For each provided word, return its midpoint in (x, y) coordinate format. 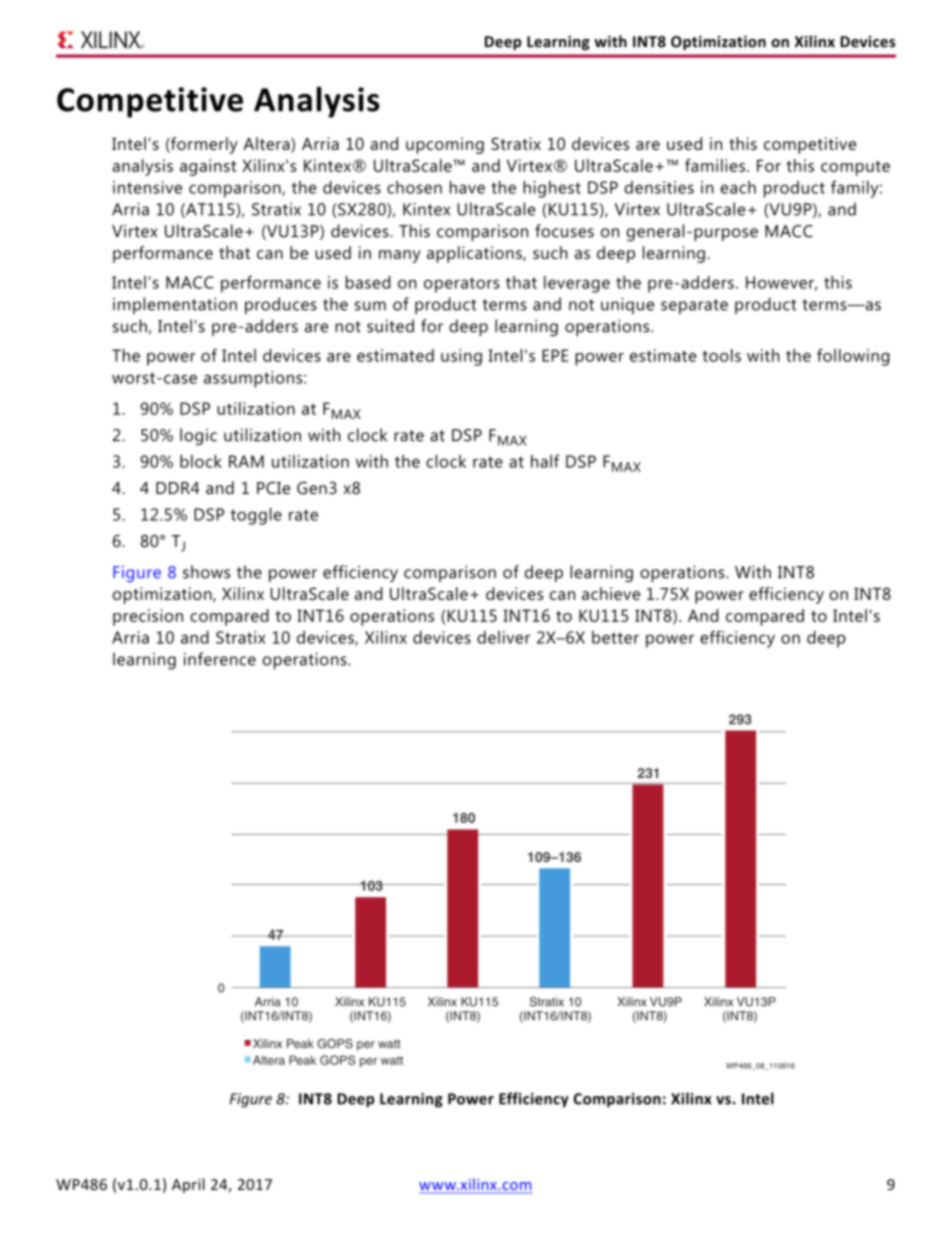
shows (206, 572)
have (467, 187)
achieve (611, 593)
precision (148, 617)
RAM (246, 461)
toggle (256, 516)
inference (220, 659)
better (615, 637)
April (188, 1185)
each (738, 187)
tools (721, 355)
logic (198, 436)
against (208, 167)
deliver (504, 637)
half (545, 461)
